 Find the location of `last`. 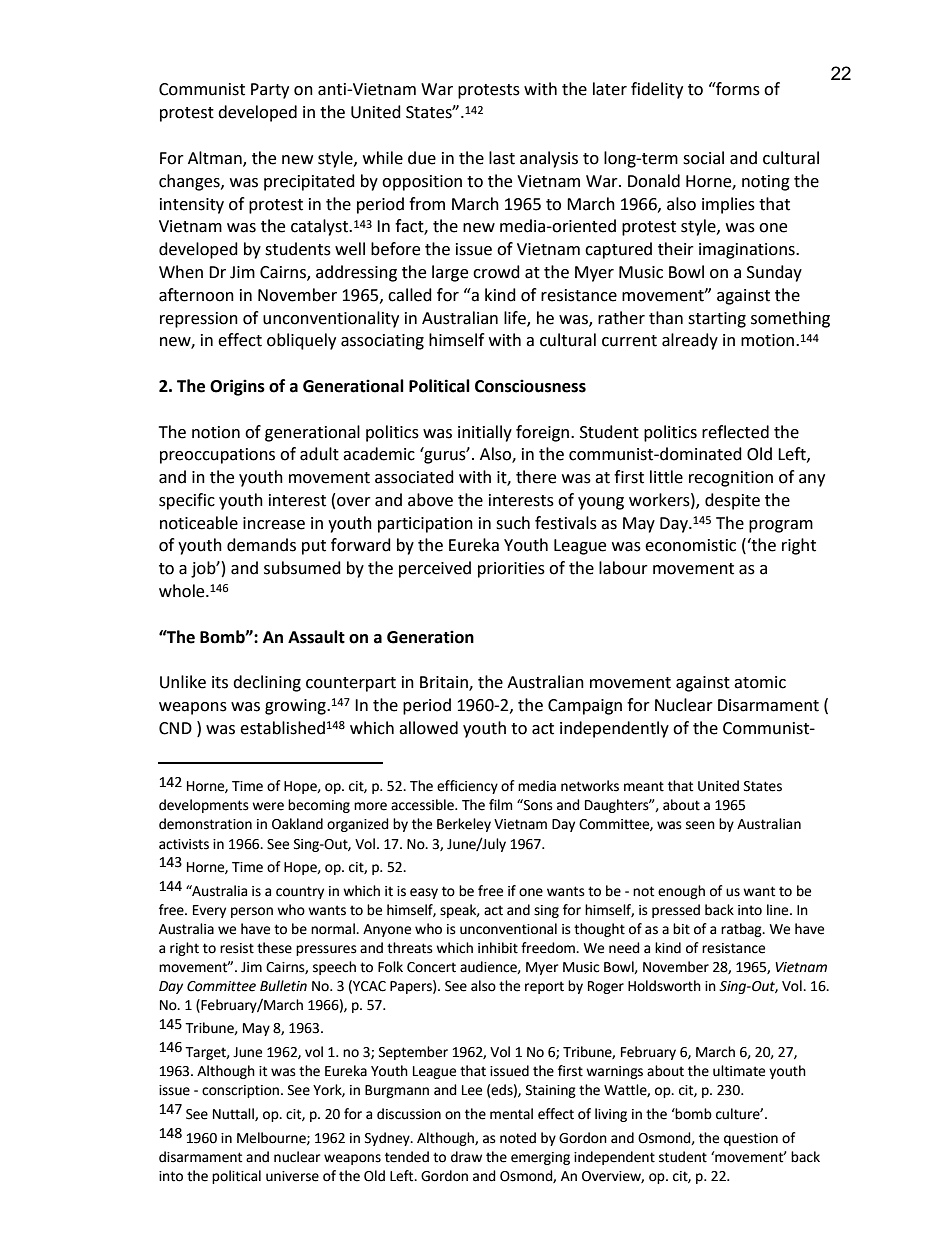

last is located at coordinates (502, 158).
